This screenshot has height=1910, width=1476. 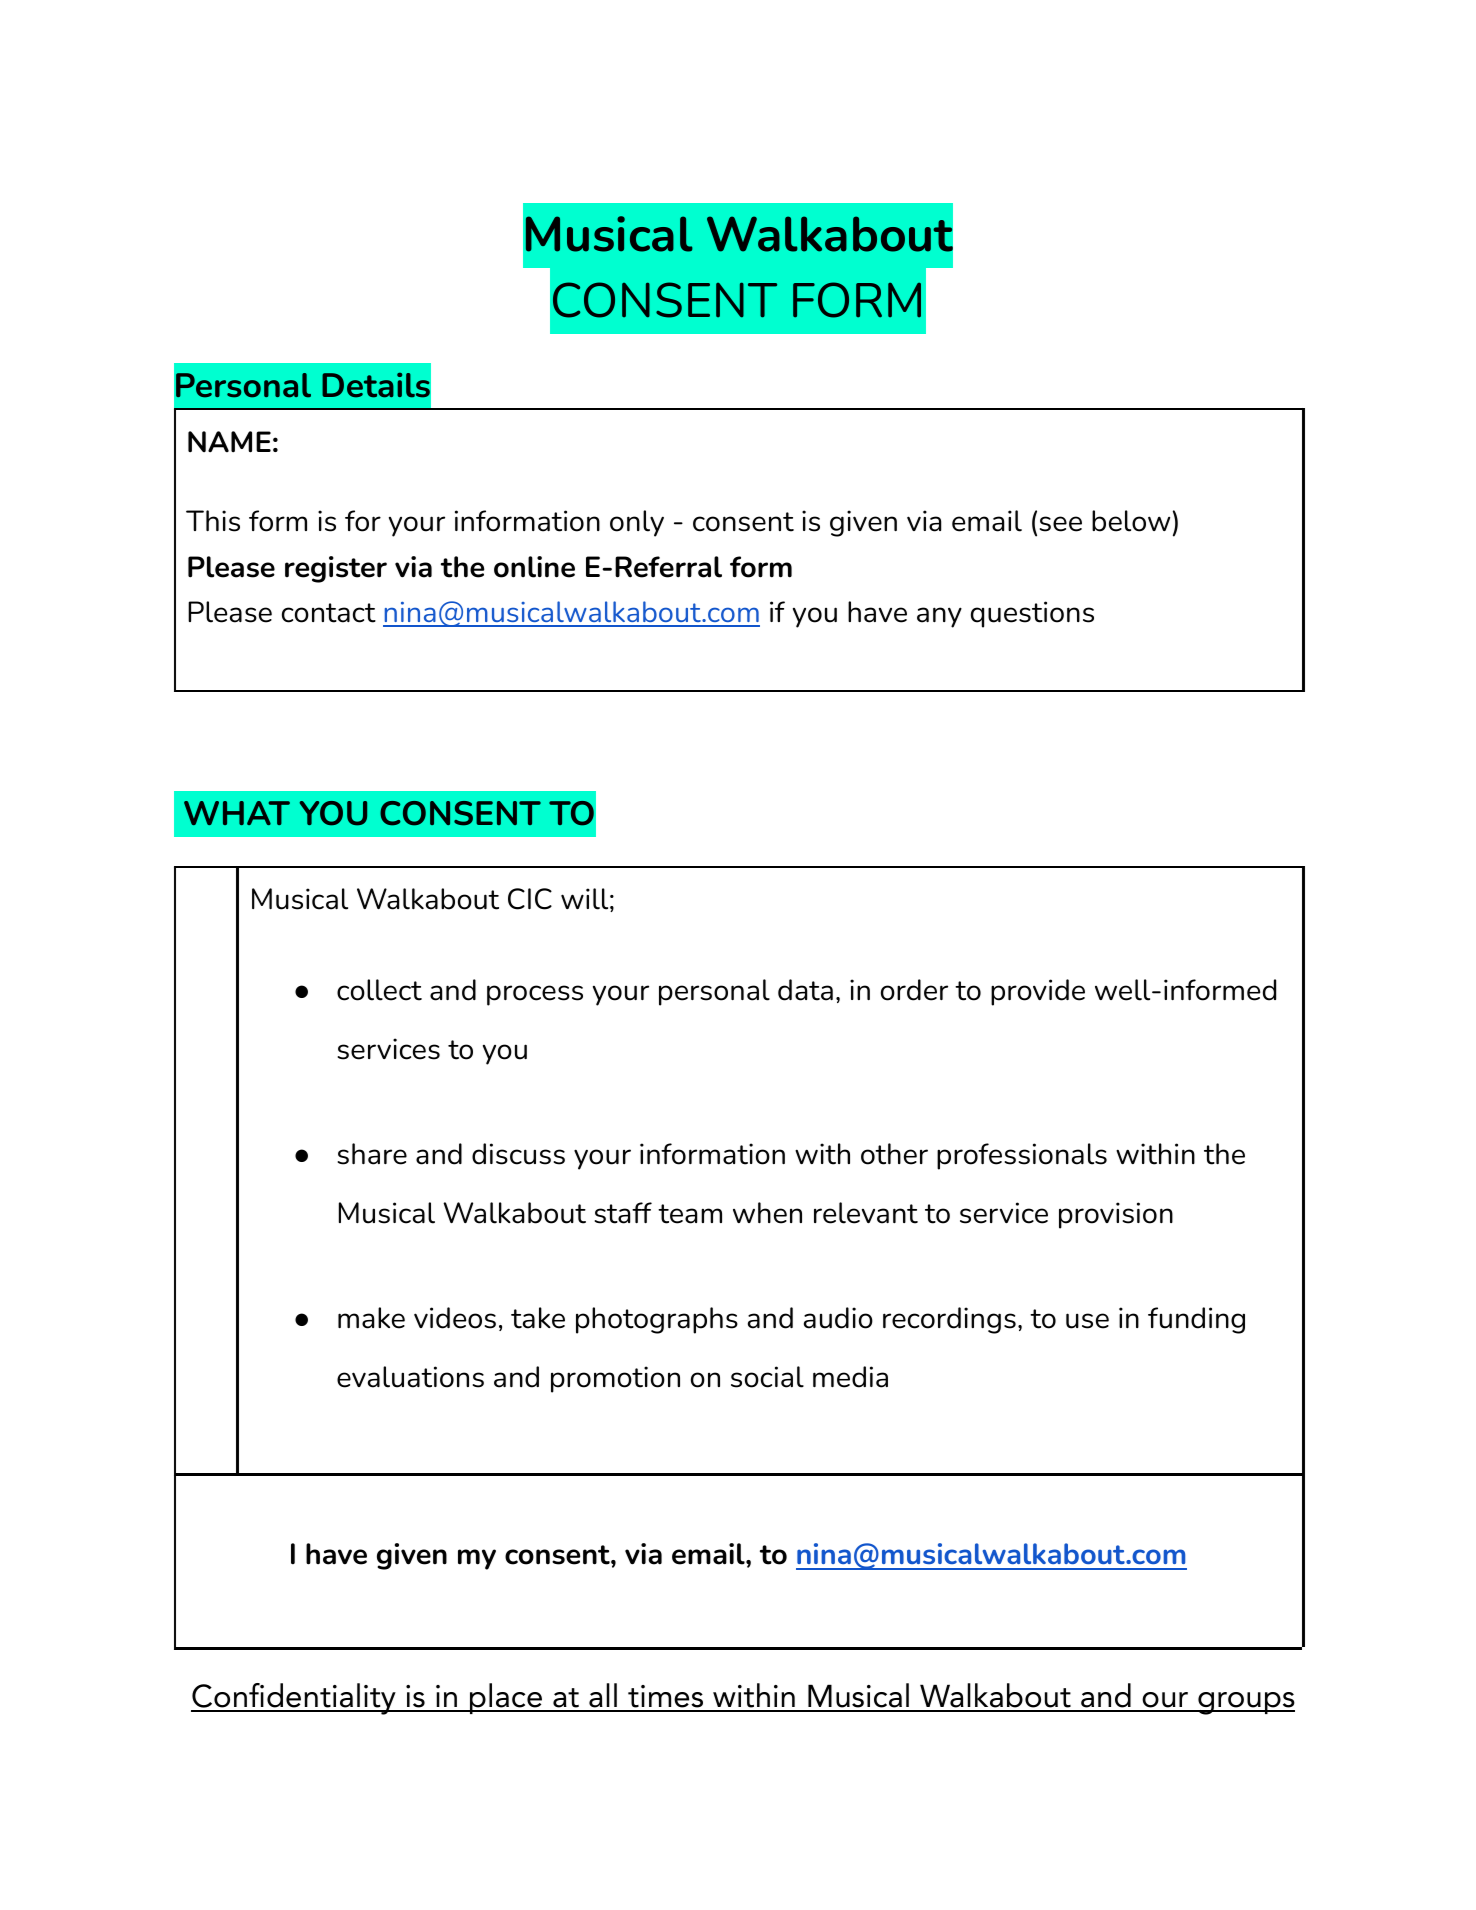 I want to click on NAME, so click(x=229, y=442).
